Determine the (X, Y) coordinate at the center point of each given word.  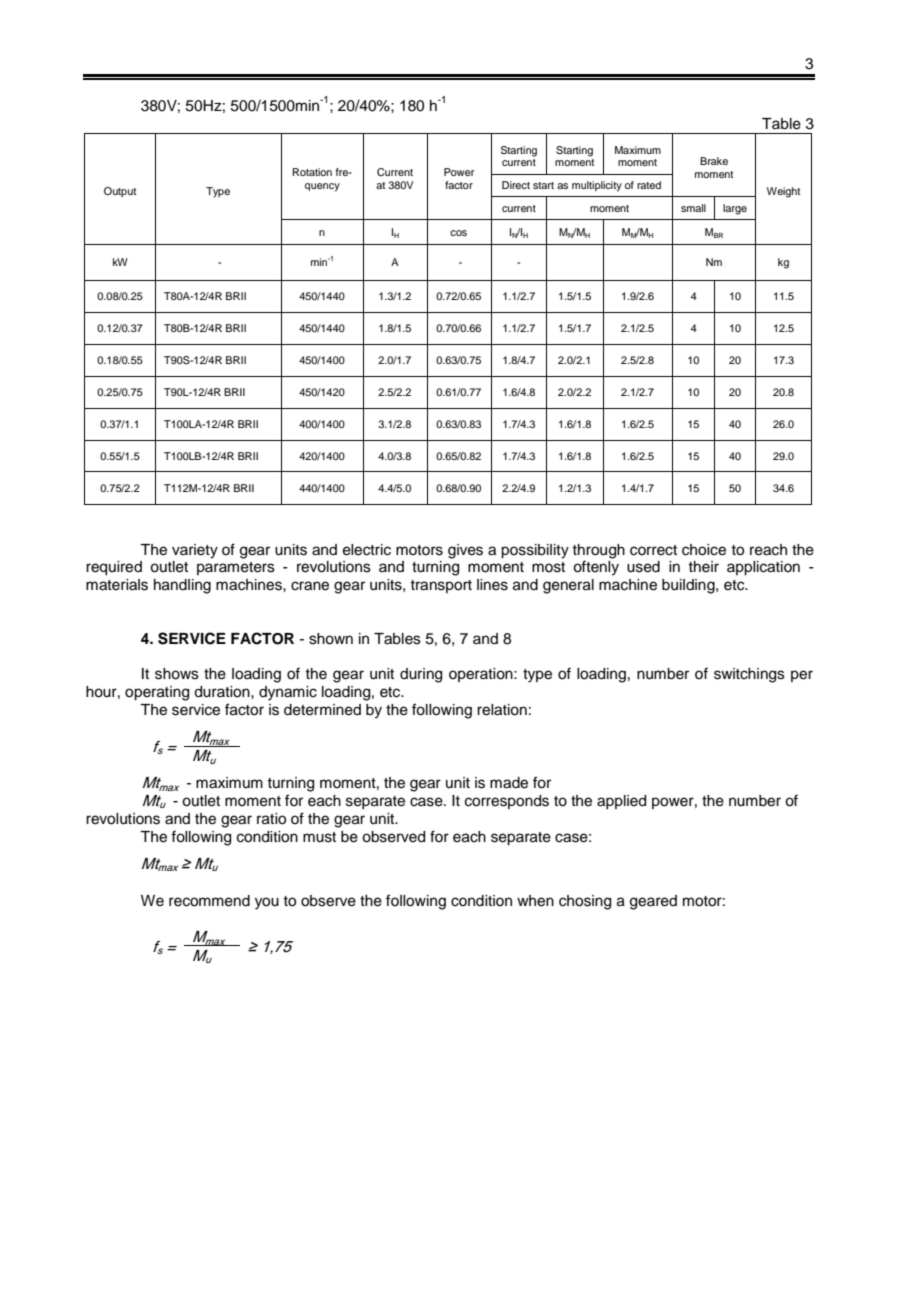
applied (621, 802)
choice (704, 550)
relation (502, 710)
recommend (209, 901)
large (735, 209)
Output (120, 192)
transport (441, 586)
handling (182, 586)
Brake (714, 161)
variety (195, 551)
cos (458, 233)
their (703, 567)
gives (465, 551)
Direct (516, 185)
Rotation (312, 172)
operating (157, 693)
